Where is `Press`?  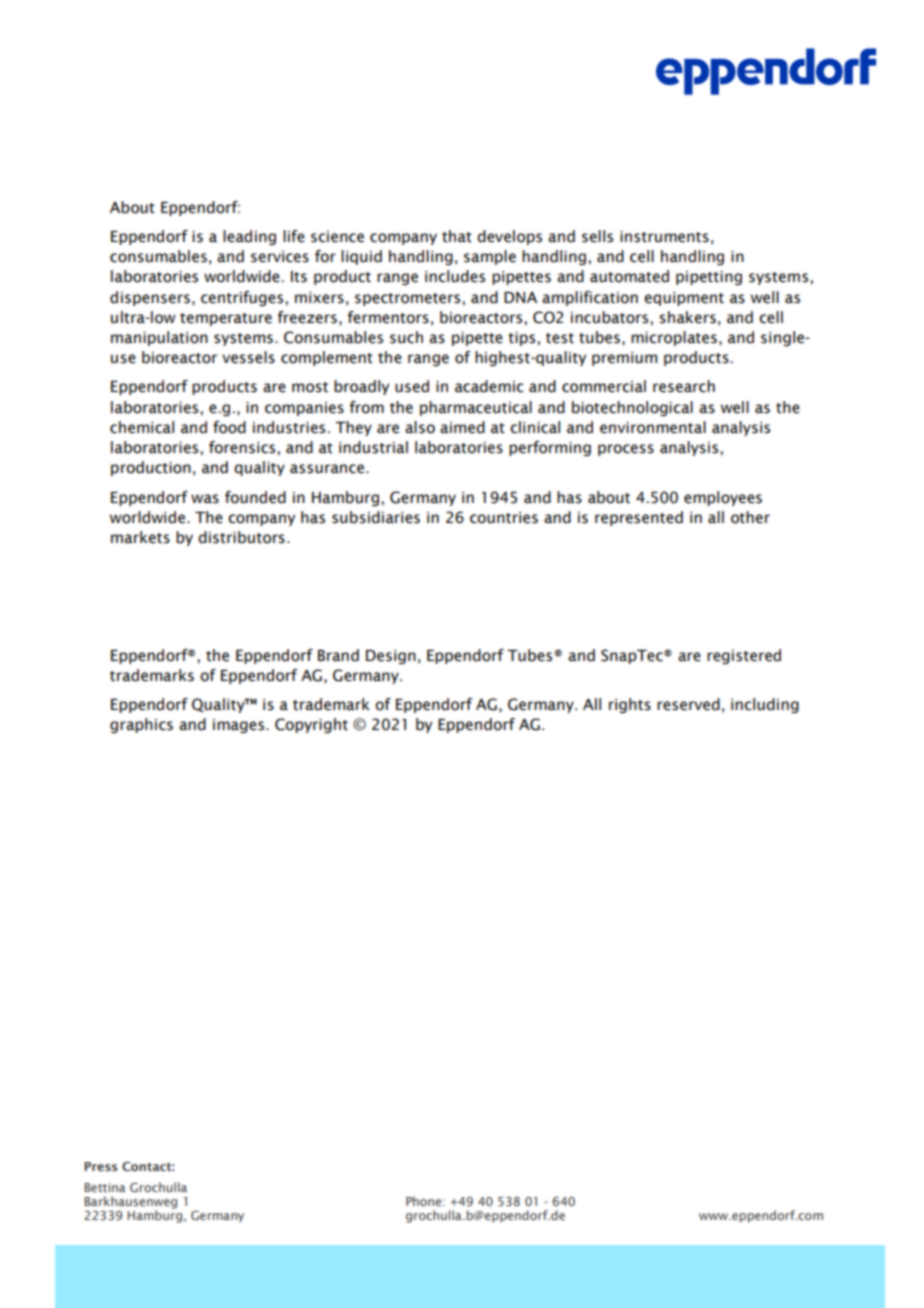
Press is located at coordinates (100, 1166).
